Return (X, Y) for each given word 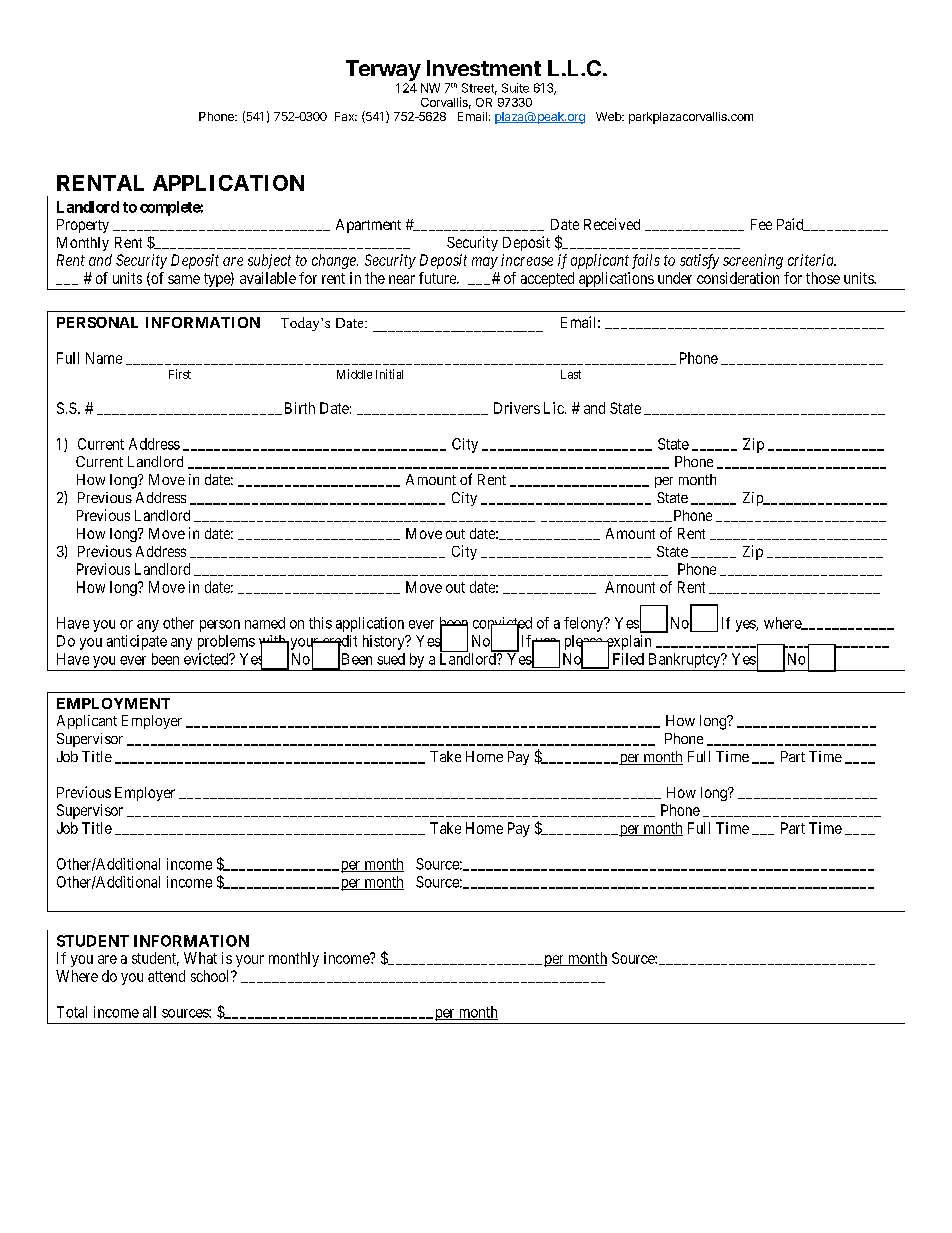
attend (166, 976)
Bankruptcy (686, 660)
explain (627, 643)
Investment (484, 68)
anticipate (137, 642)
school (211, 976)
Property (83, 226)
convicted (502, 624)
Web (609, 116)
